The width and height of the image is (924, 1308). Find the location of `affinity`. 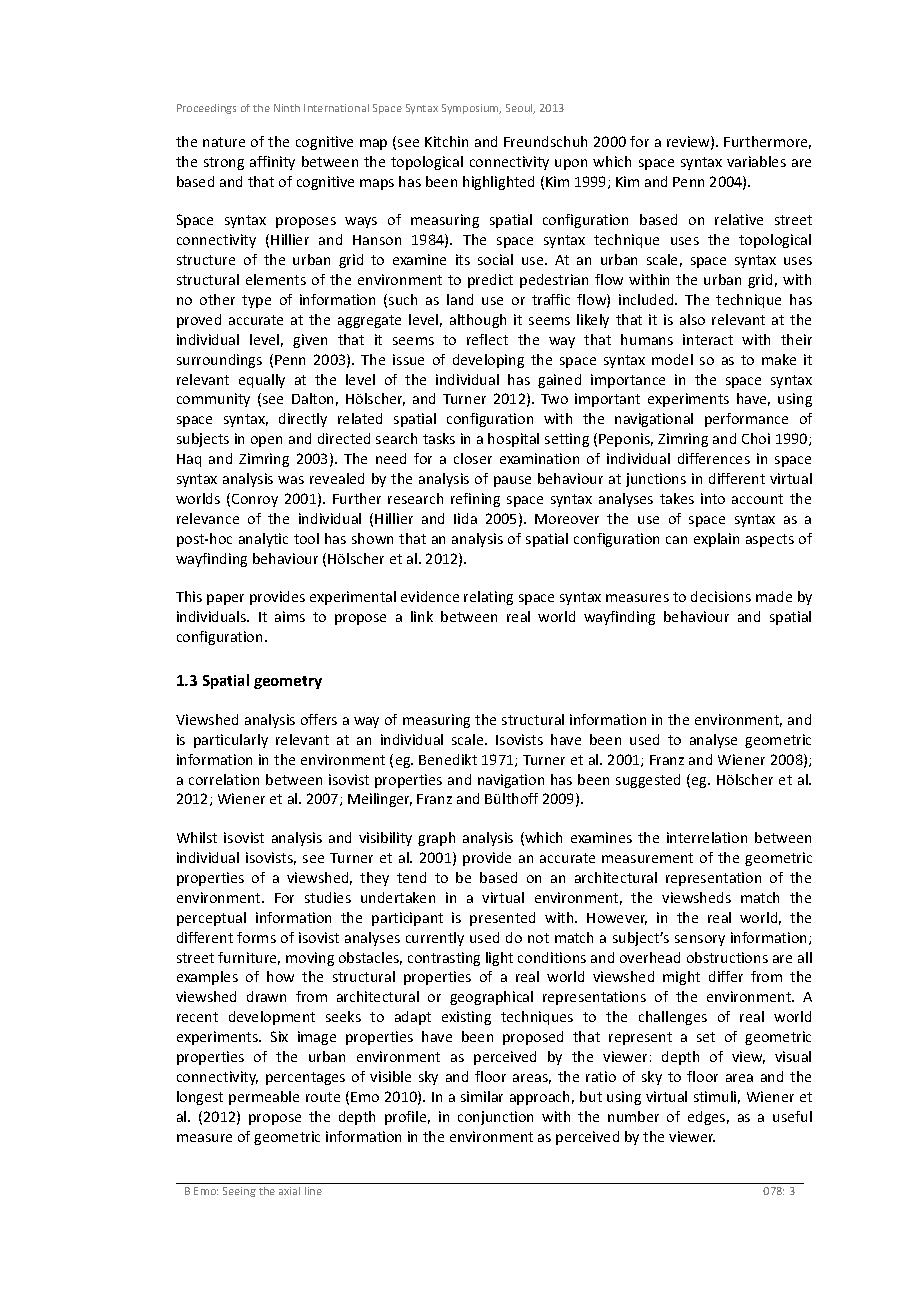

affinity is located at coordinates (272, 163).
